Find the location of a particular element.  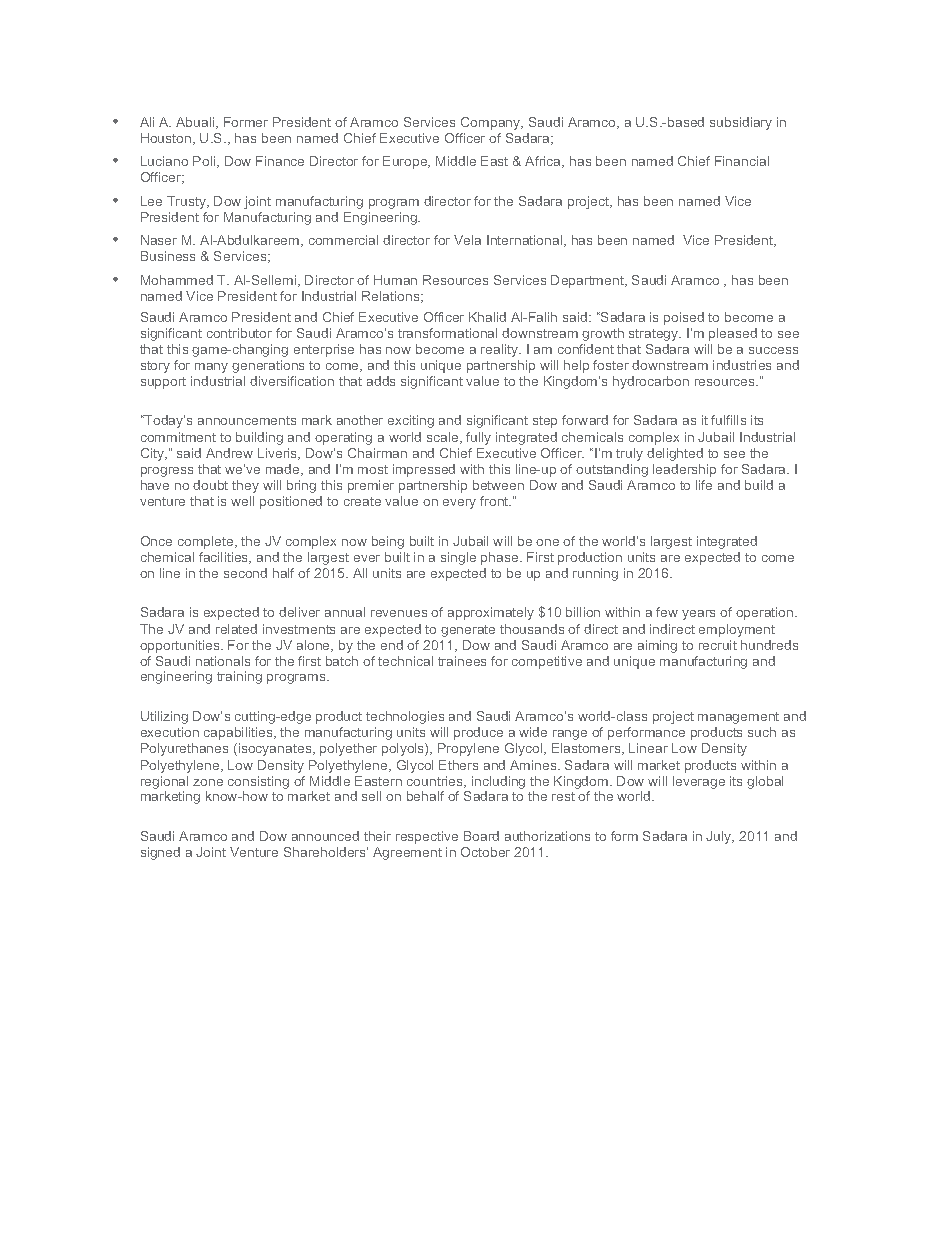

Poli is located at coordinates (205, 162).
